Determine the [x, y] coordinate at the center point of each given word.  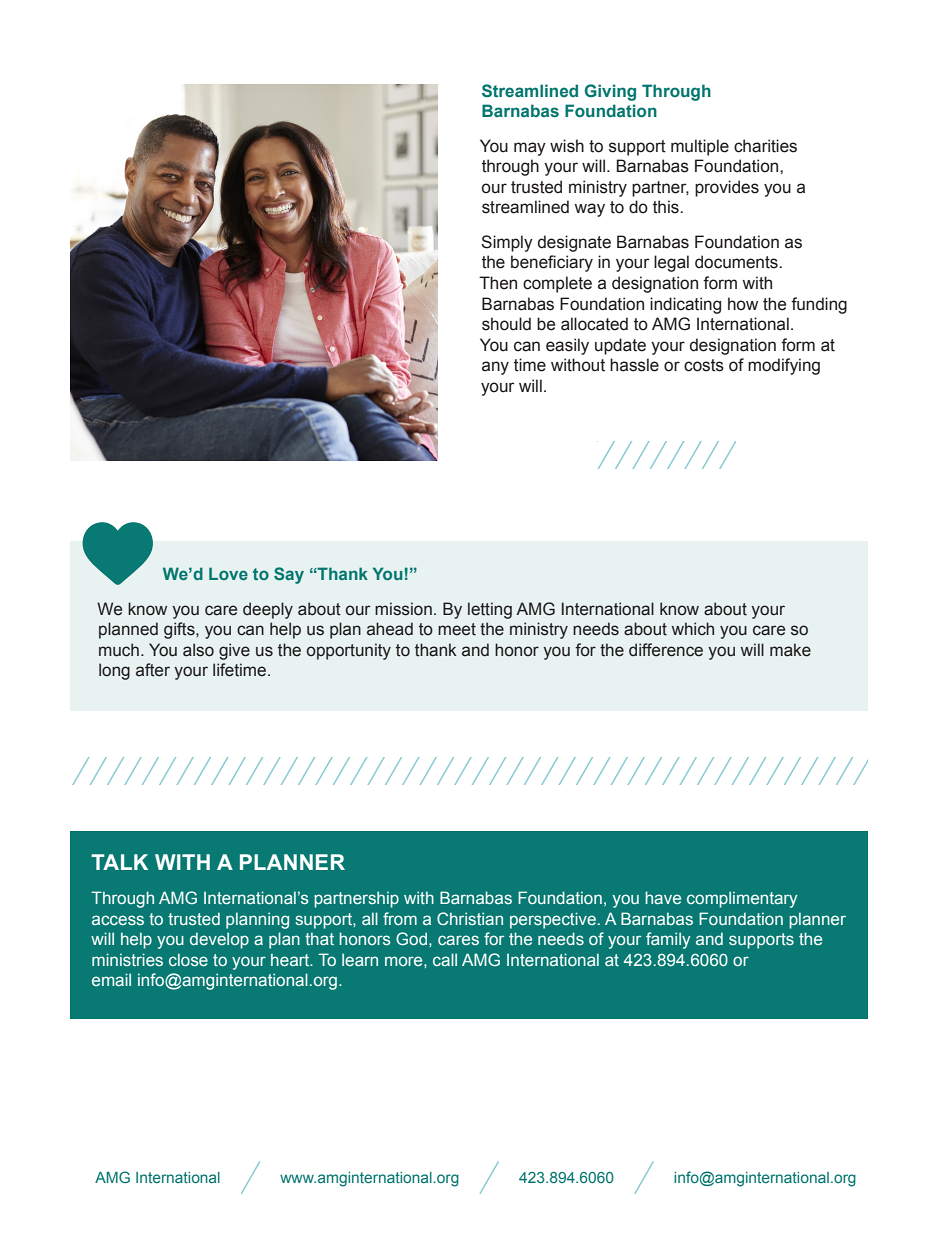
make [790, 650]
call [445, 959]
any [495, 368]
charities [765, 146]
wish [567, 146]
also [198, 650]
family [668, 940]
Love [228, 573]
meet [457, 629]
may [530, 149]
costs [704, 365]
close [188, 959]
